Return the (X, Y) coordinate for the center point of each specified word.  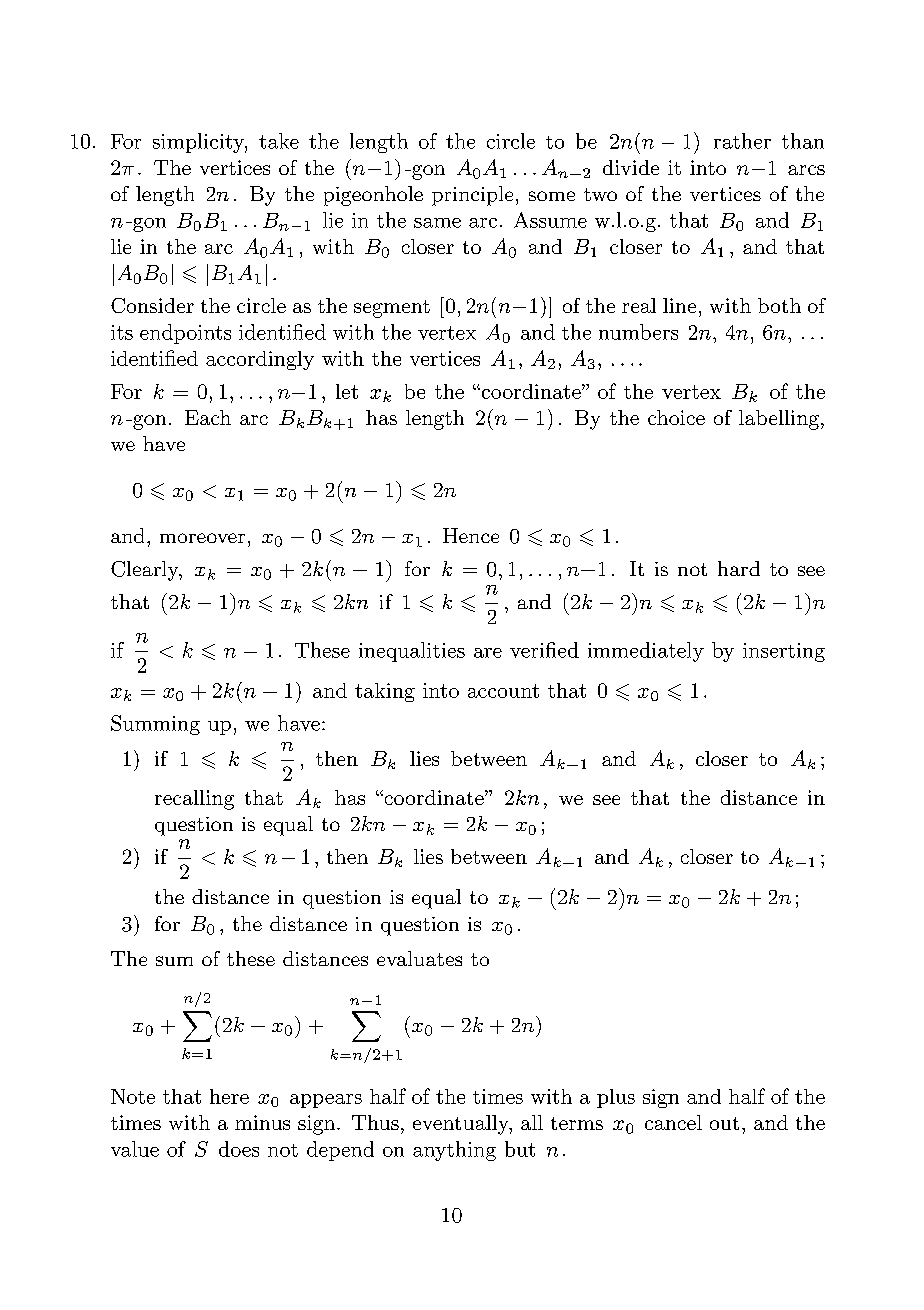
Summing (155, 725)
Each (208, 417)
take (279, 141)
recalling (194, 800)
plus (616, 1098)
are (488, 653)
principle (472, 196)
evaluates (419, 958)
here (229, 1096)
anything (454, 1151)
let (347, 391)
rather (742, 141)
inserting (784, 652)
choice (676, 417)
